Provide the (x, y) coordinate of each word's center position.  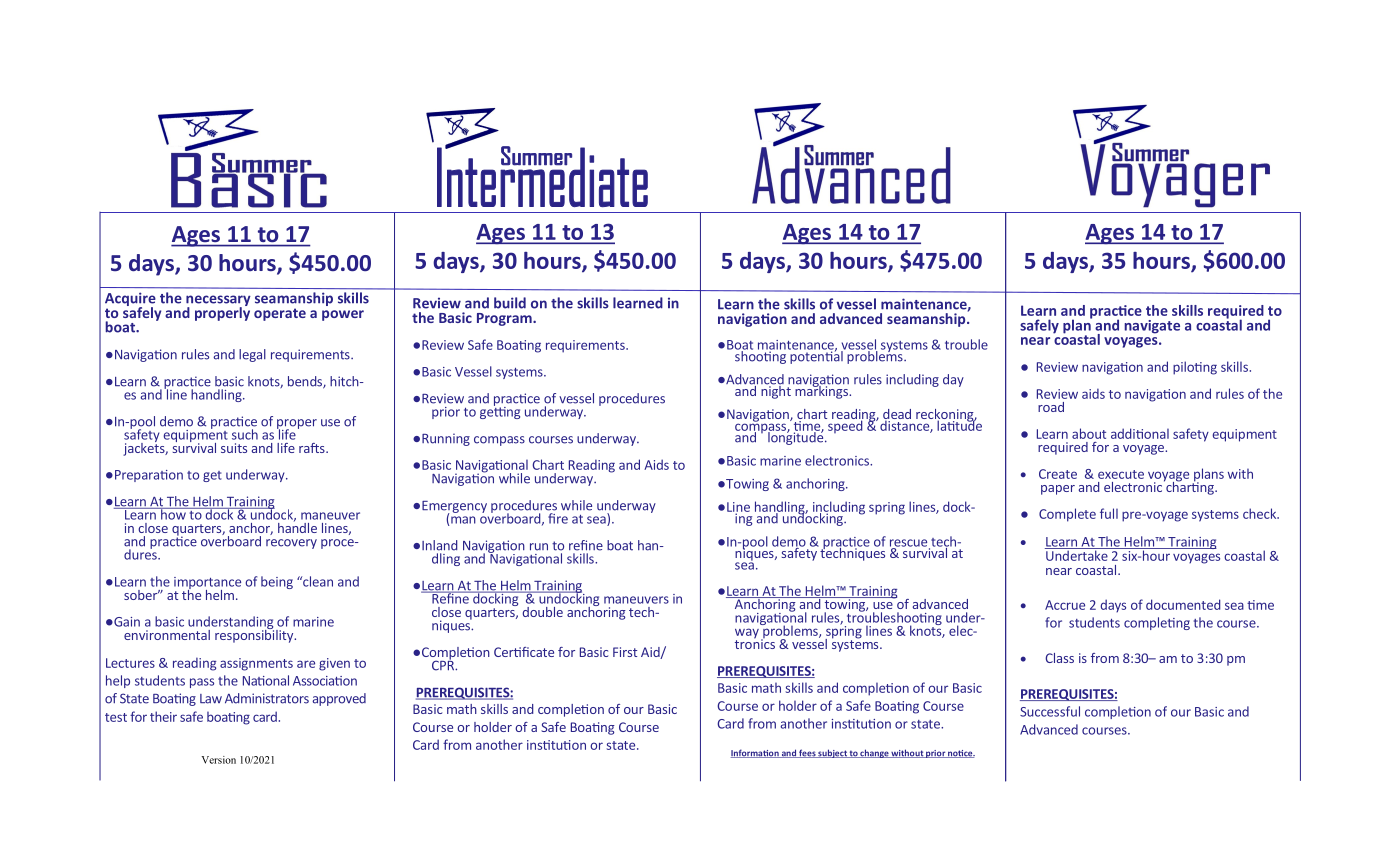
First (625, 652)
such (245, 434)
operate (280, 314)
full (1109, 513)
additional (1140, 433)
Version (219, 760)
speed (844, 425)
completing (1157, 623)
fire (558, 518)
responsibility (255, 635)
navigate (1152, 327)
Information (756, 753)
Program (505, 319)
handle (297, 526)
